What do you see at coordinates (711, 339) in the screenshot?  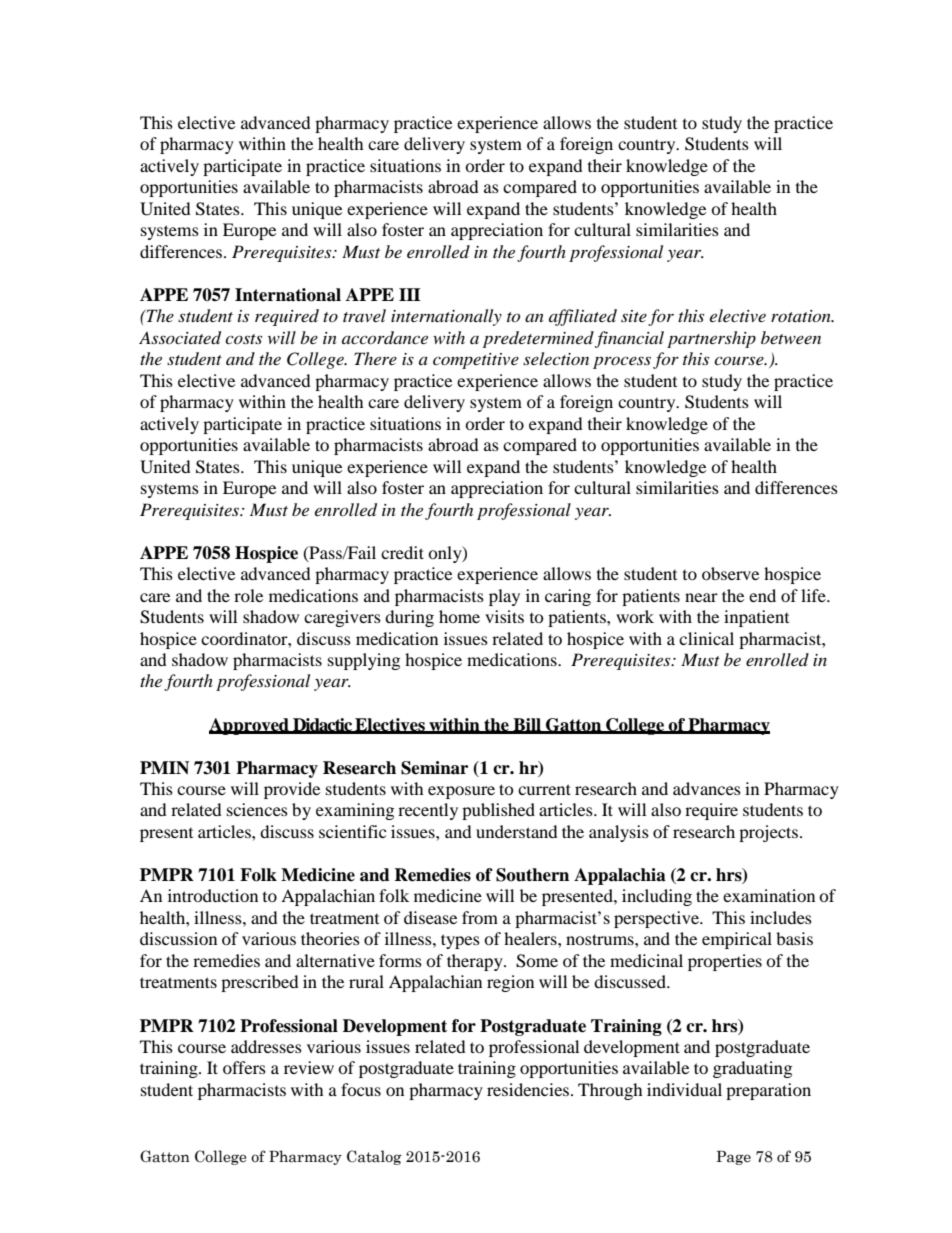 I see `partnership` at bounding box center [711, 339].
